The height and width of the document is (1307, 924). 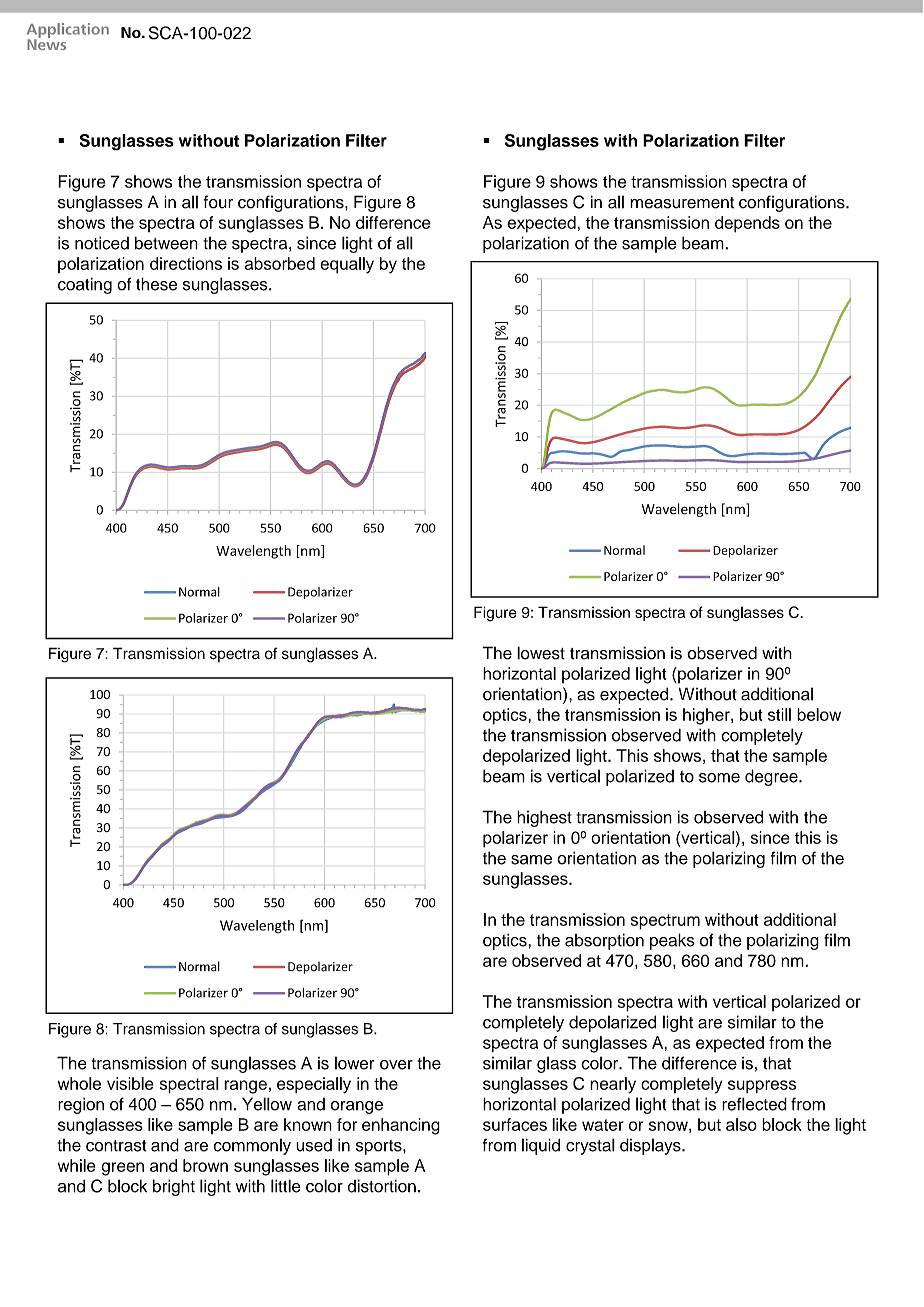 I want to click on same, so click(x=531, y=860).
